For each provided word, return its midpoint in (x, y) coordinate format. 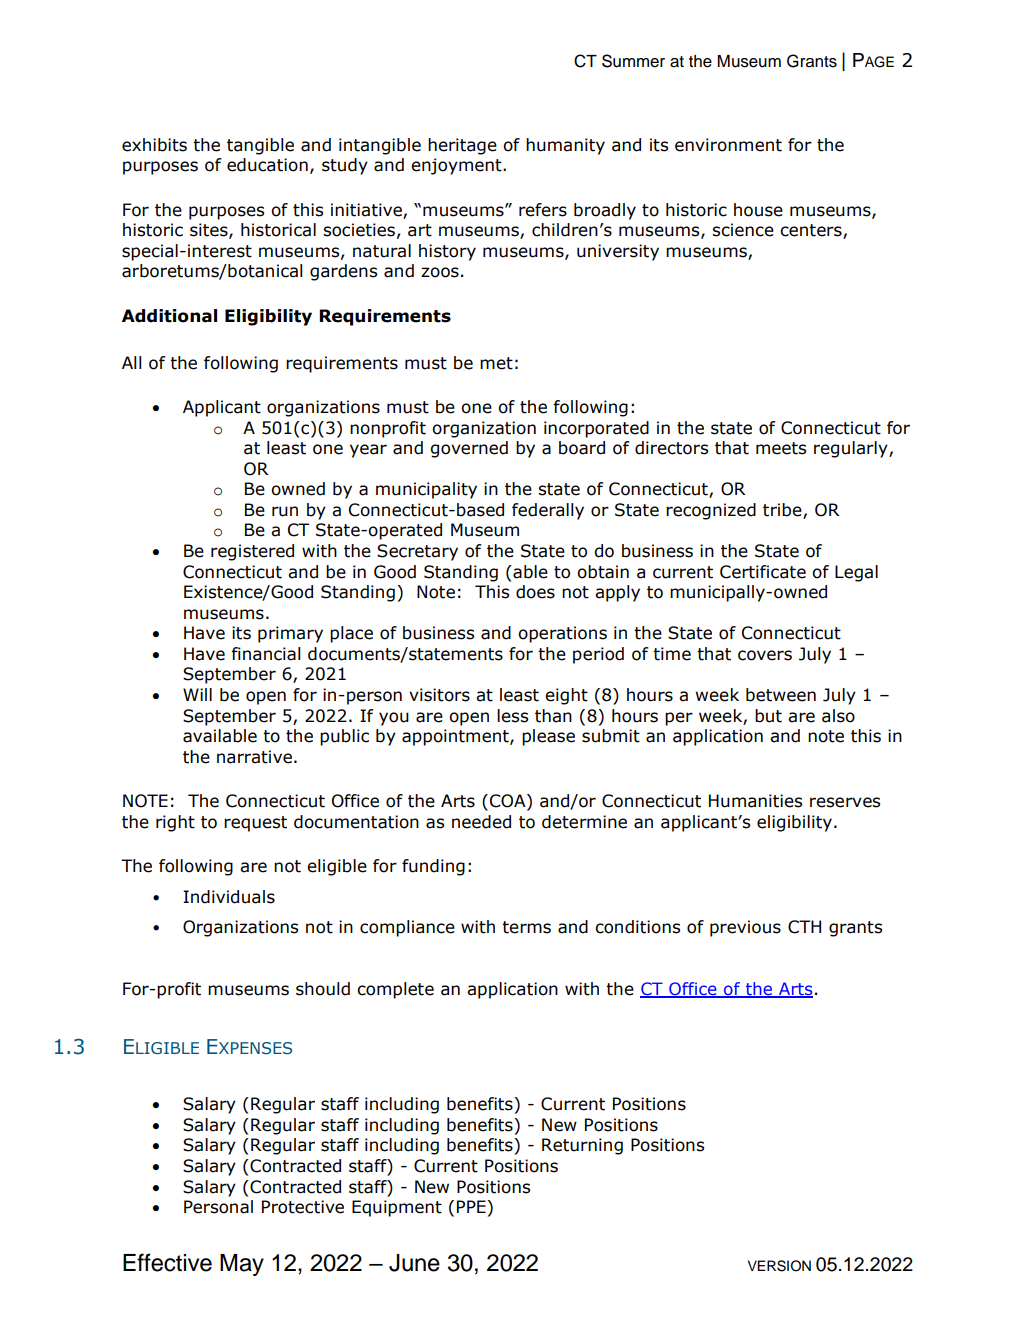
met (496, 363)
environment (728, 145)
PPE (472, 1206)
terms (526, 927)
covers (765, 655)
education (267, 165)
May (242, 1265)
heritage (462, 146)
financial (266, 654)
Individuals (229, 897)
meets (781, 448)
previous (745, 928)
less (512, 716)
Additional (169, 316)
